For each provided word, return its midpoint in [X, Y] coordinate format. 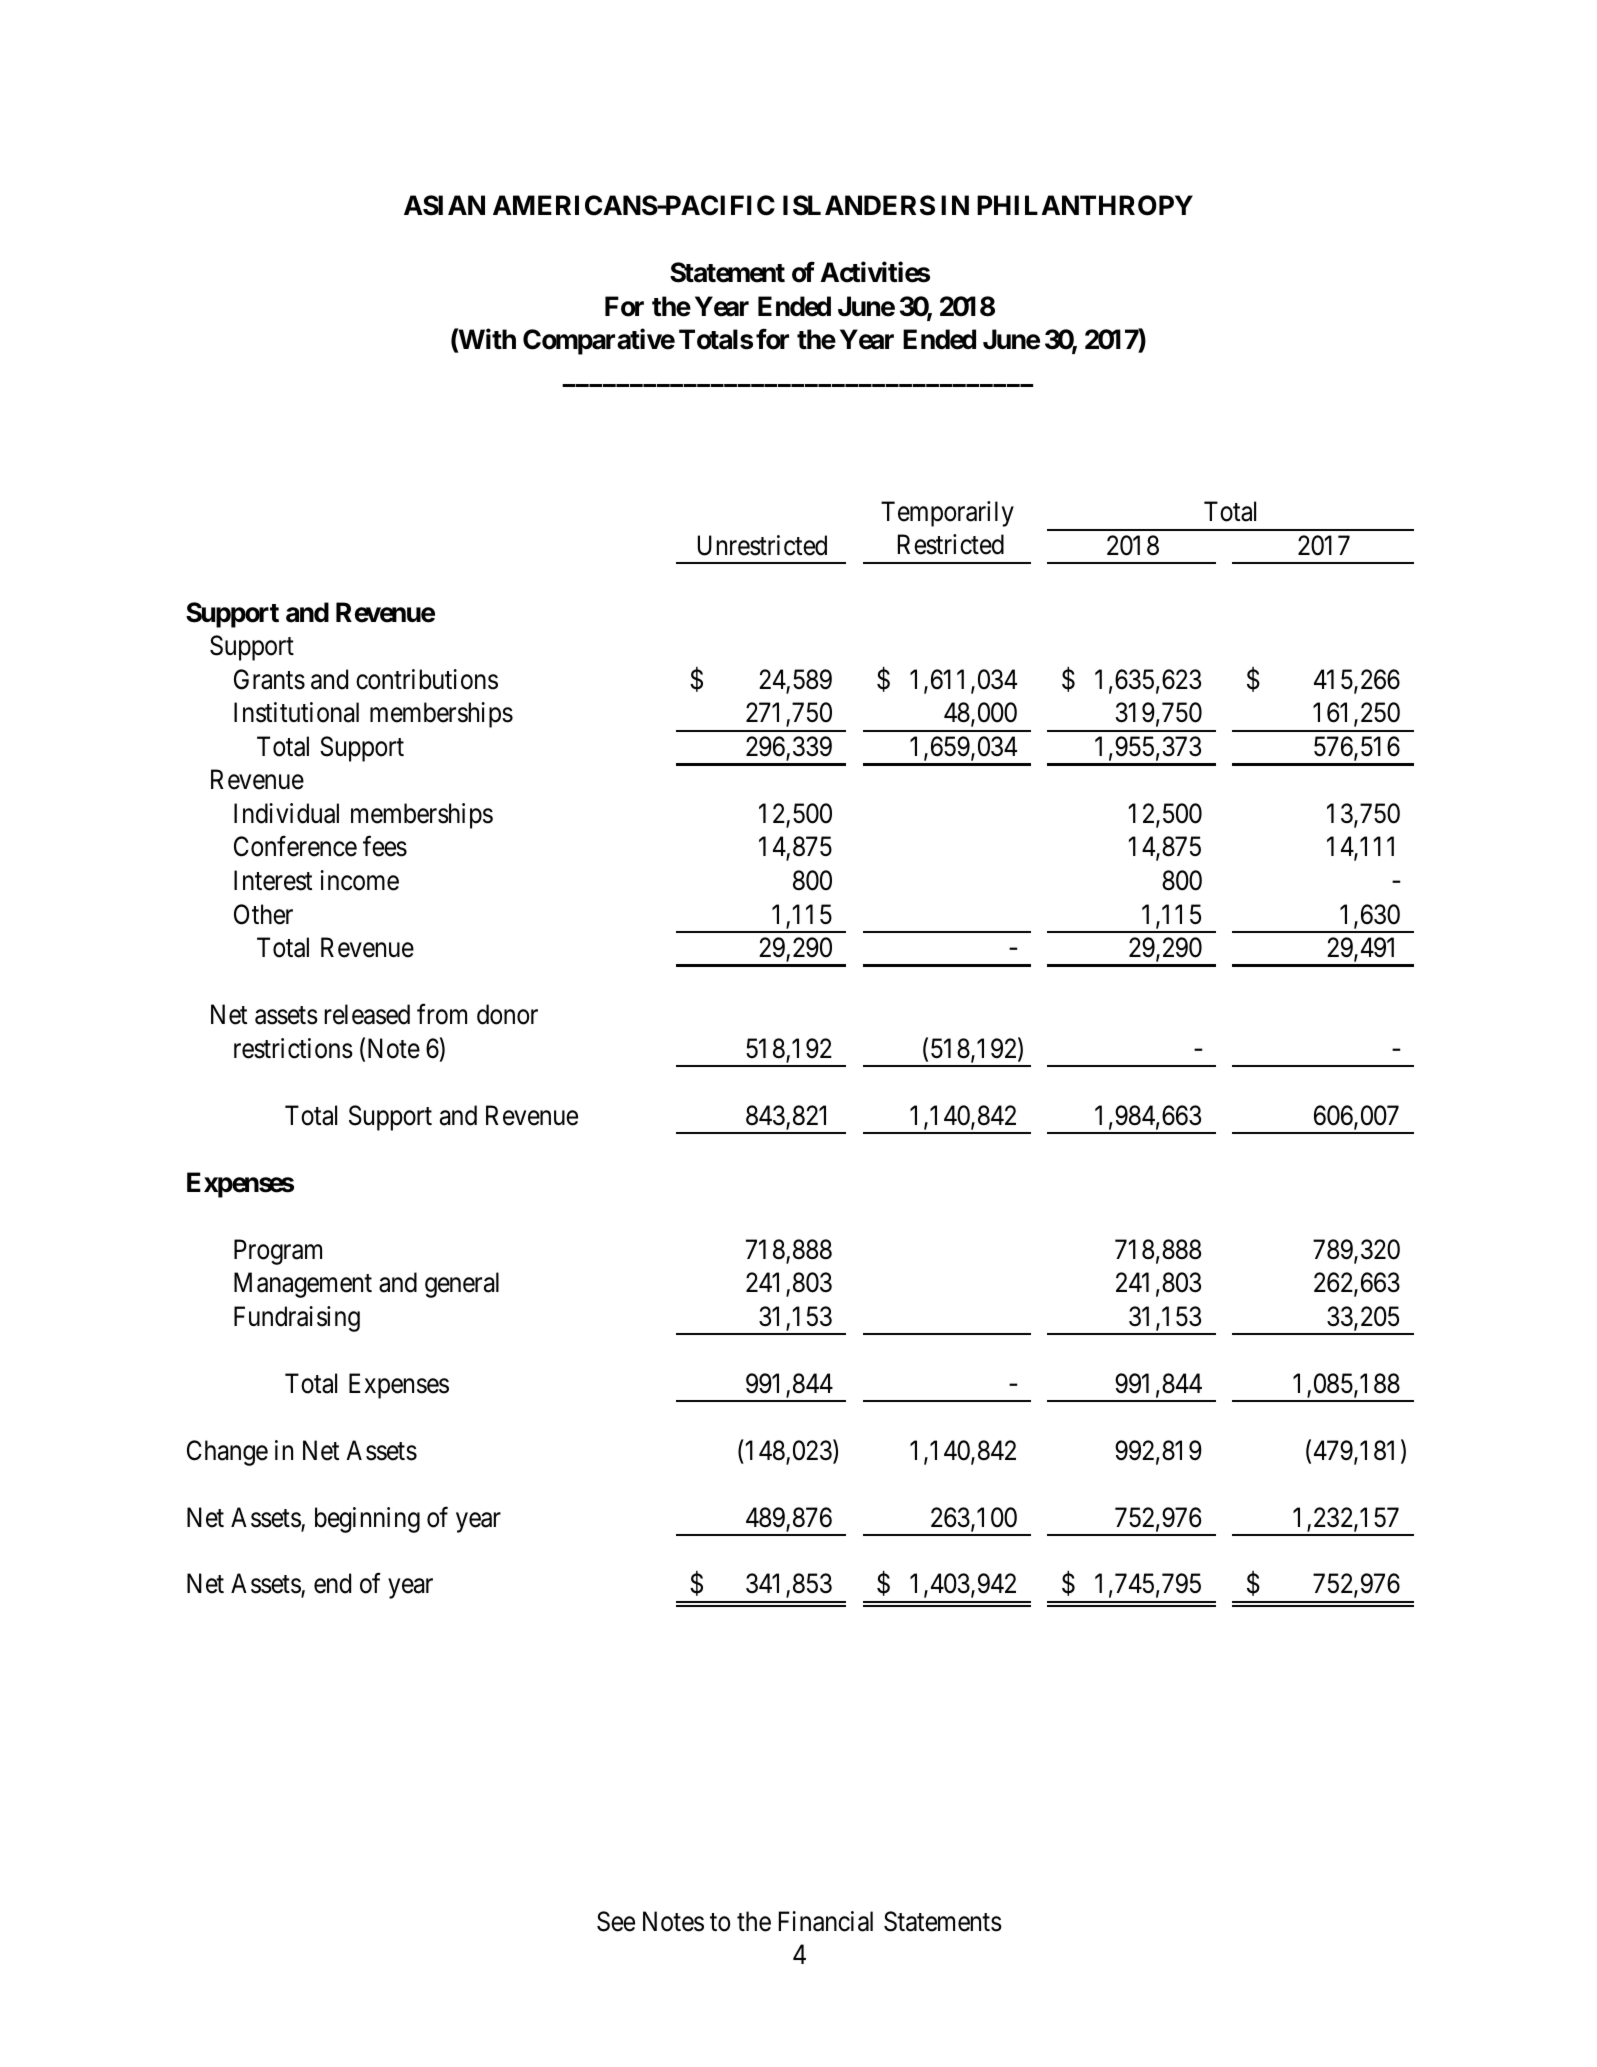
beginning [367, 1520]
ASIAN [444, 205]
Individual [286, 813]
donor [507, 1014]
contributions [427, 679]
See [616, 1921]
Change [227, 1453]
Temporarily [947, 514]
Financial [826, 1921]
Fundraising [297, 1319]
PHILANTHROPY [1085, 205]
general [462, 1285]
